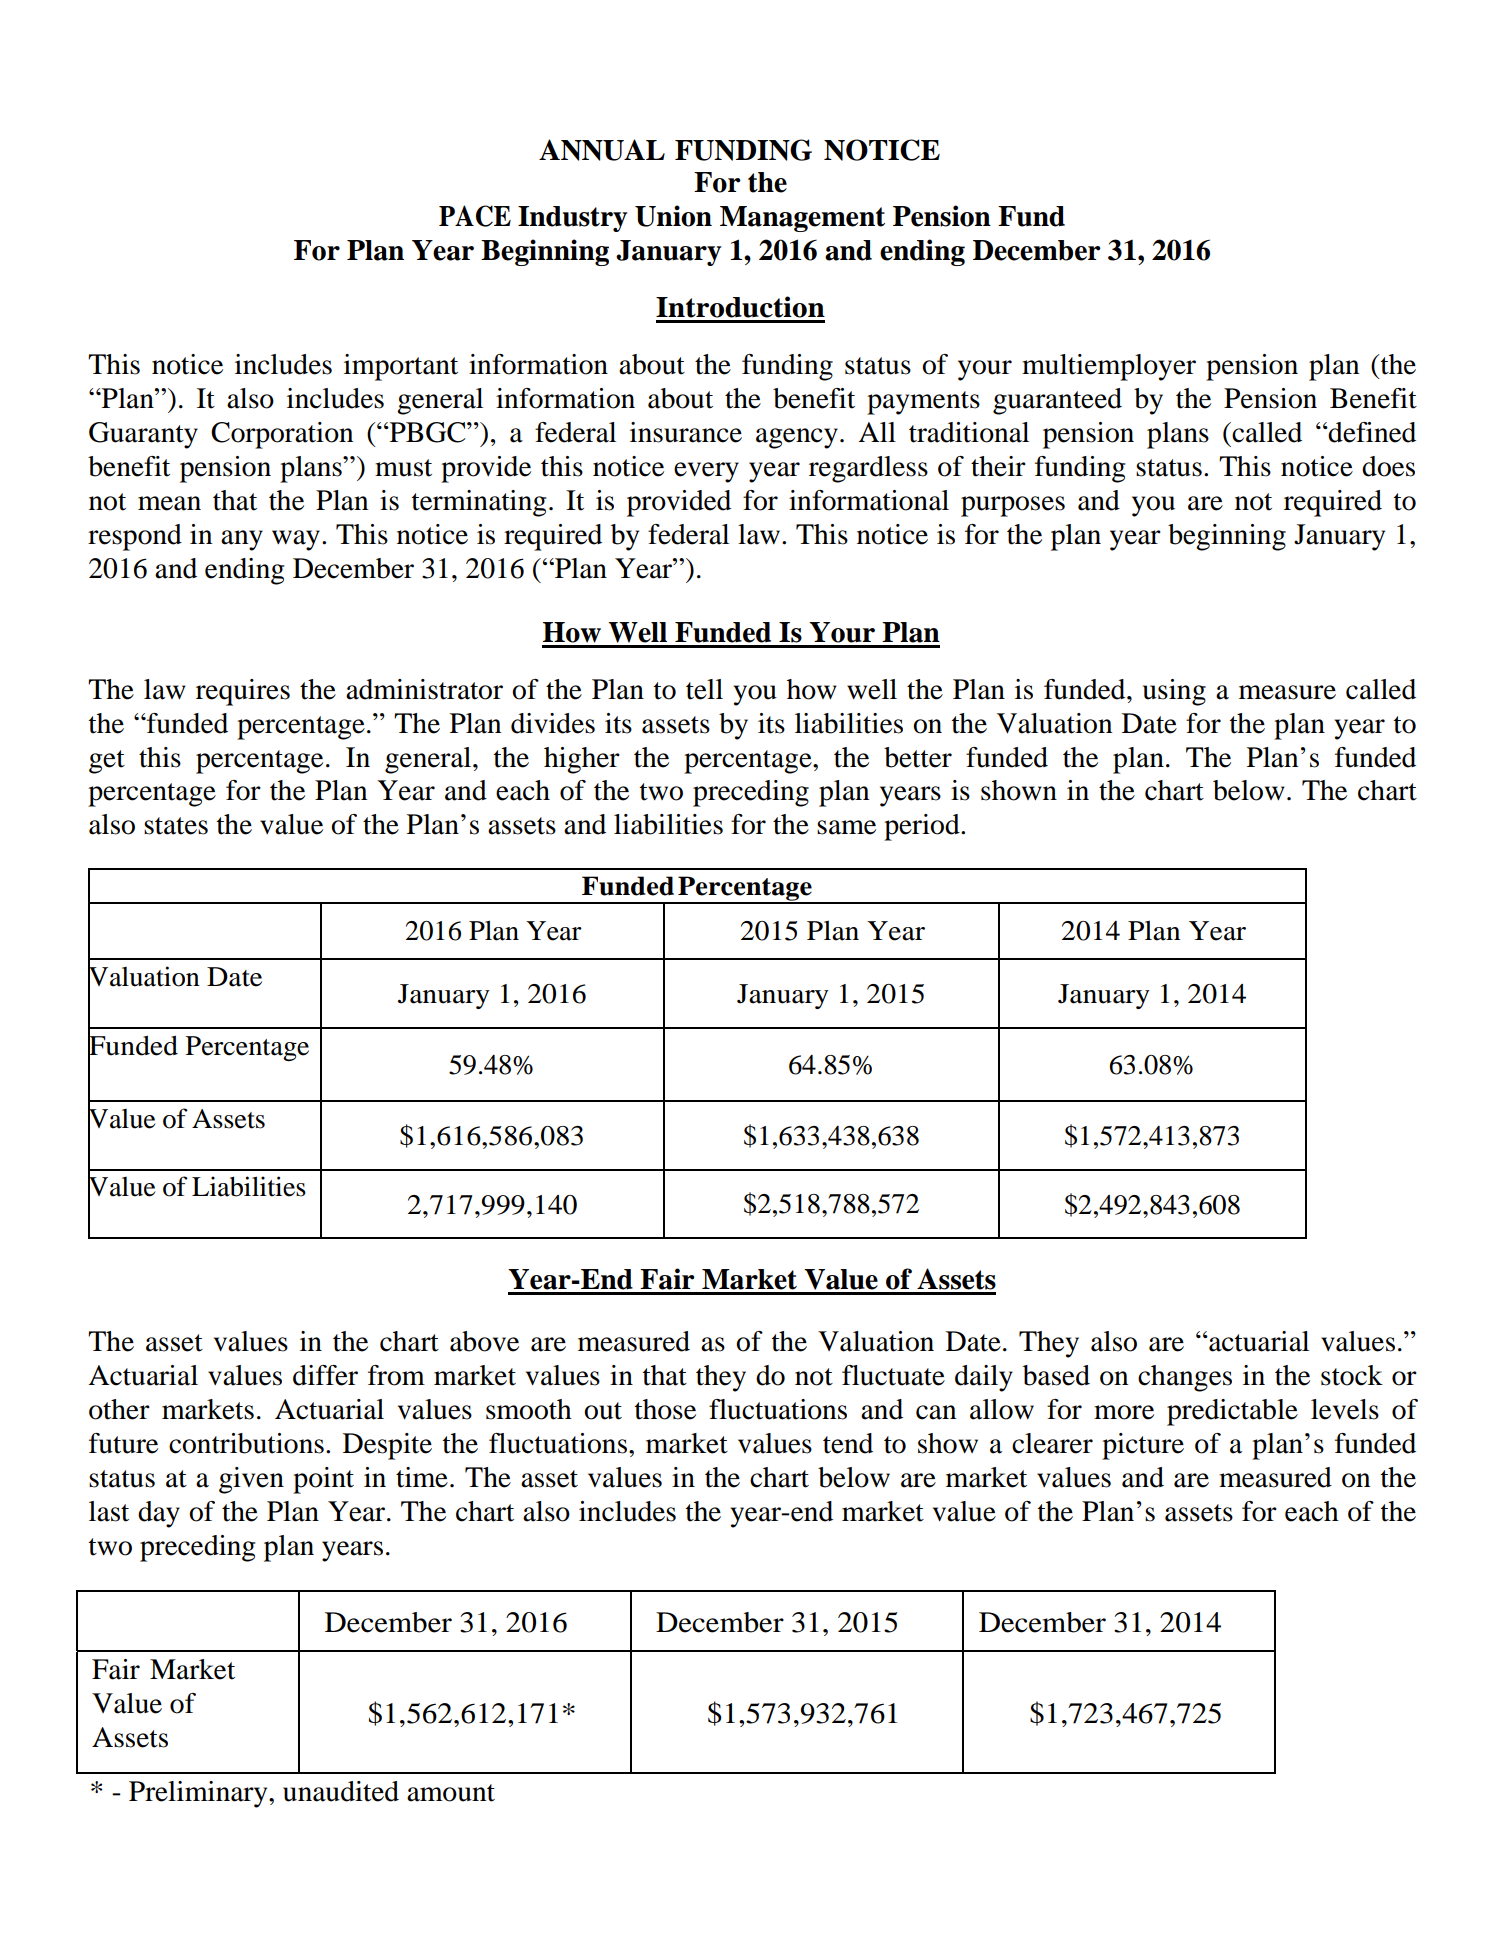  What do you see at coordinates (475, 216) in the screenshot?
I see `PACE` at bounding box center [475, 216].
